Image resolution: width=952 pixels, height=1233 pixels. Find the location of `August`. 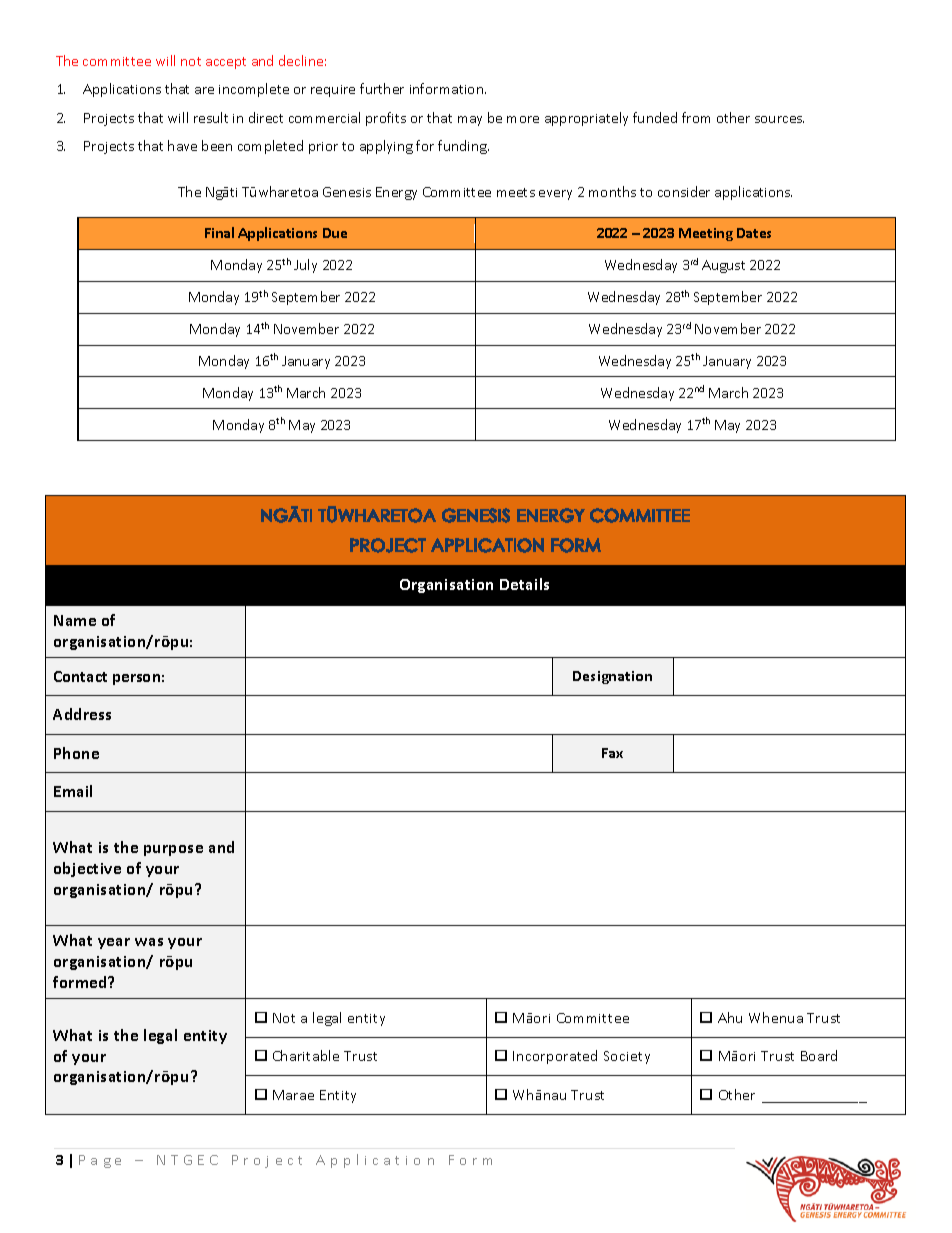

August is located at coordinates (723, 266).
